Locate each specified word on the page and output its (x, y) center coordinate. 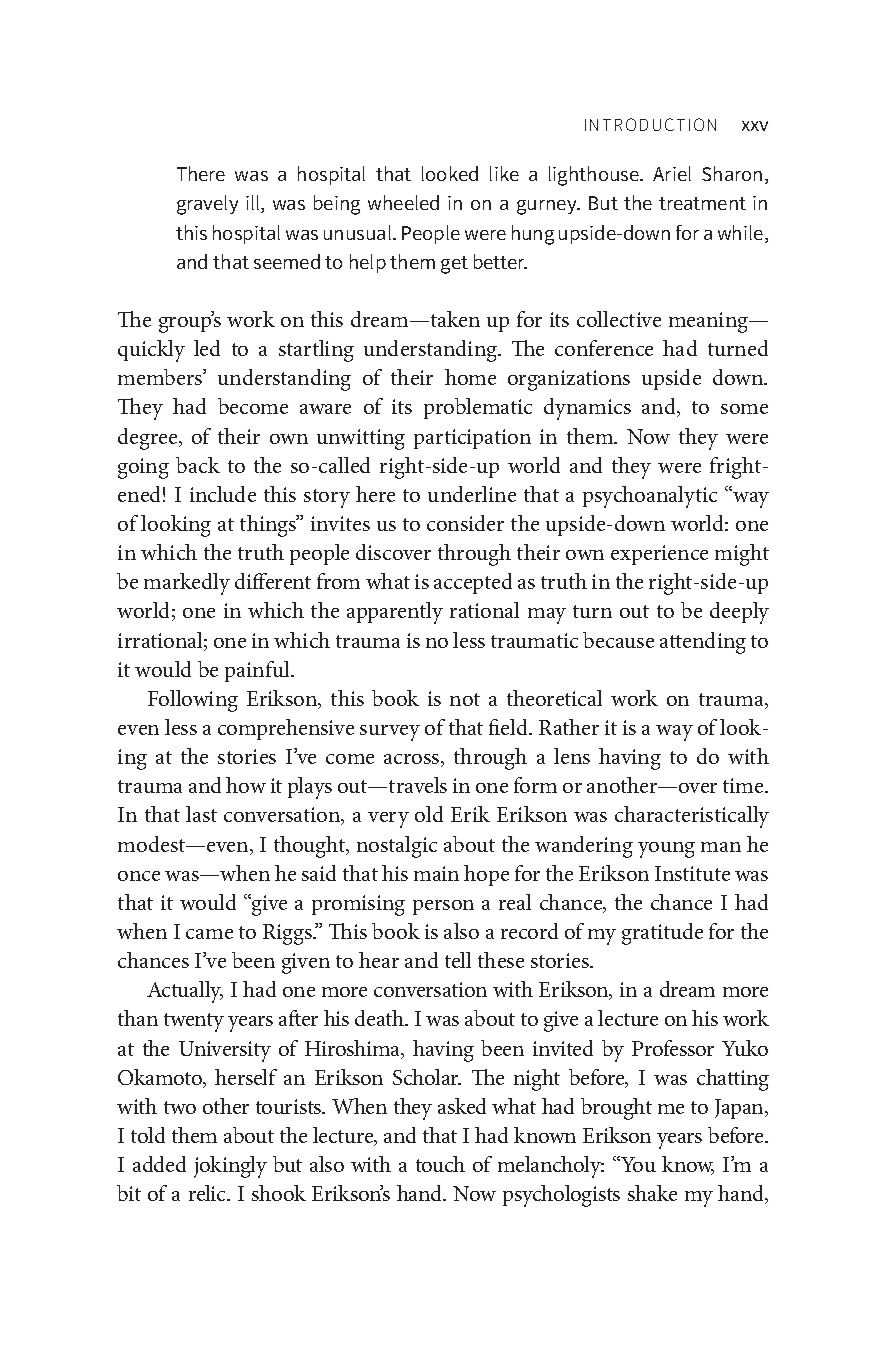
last (201, 814)
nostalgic (397, 847)
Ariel (672, 173)
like (504, 173)
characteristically (692, 817)
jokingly (230, 1167)
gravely (207, 205)
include (223, 494)
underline (472, 494)
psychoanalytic (650, 497)
